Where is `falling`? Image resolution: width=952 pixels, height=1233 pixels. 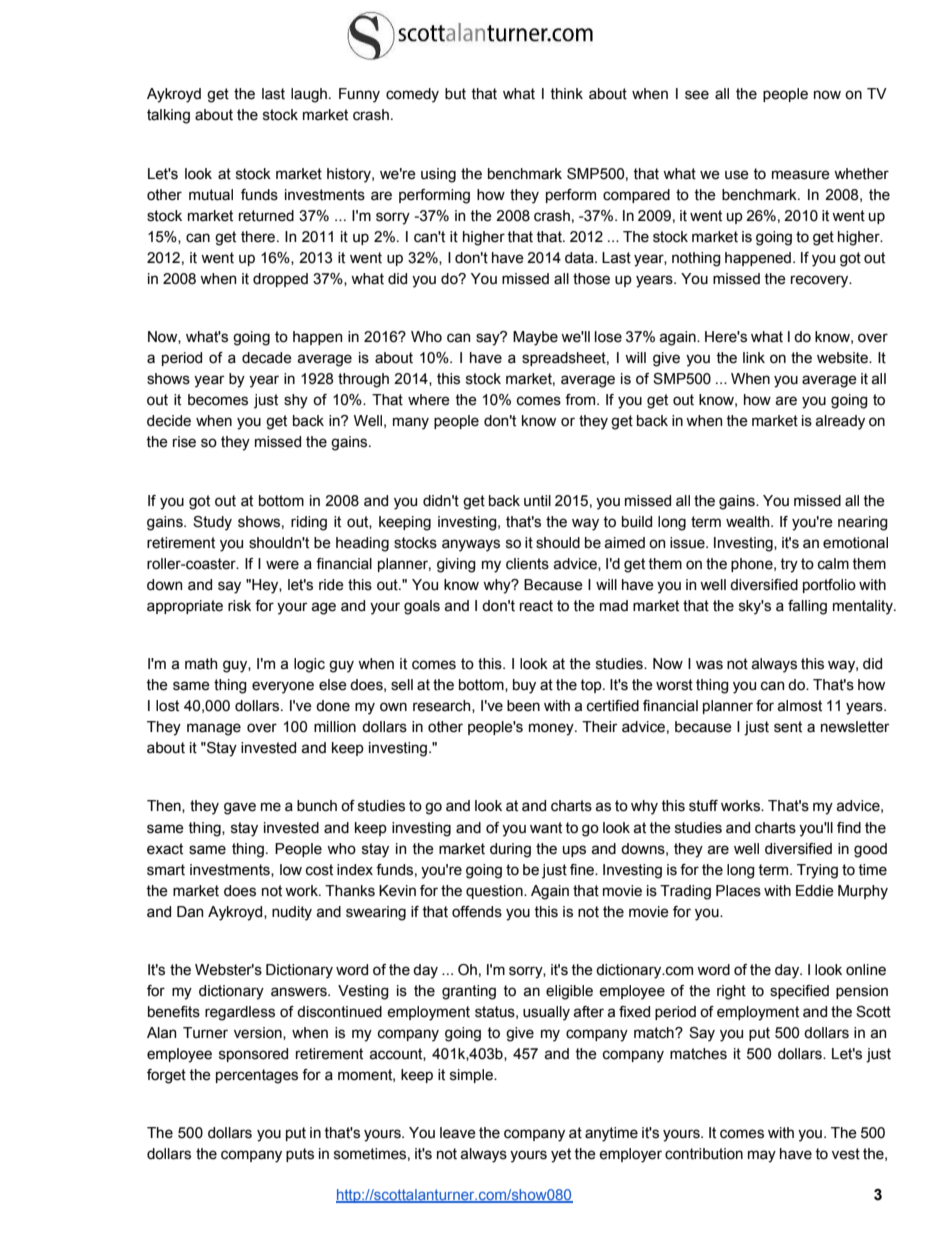 falling is located at coordinates (807, 607).
